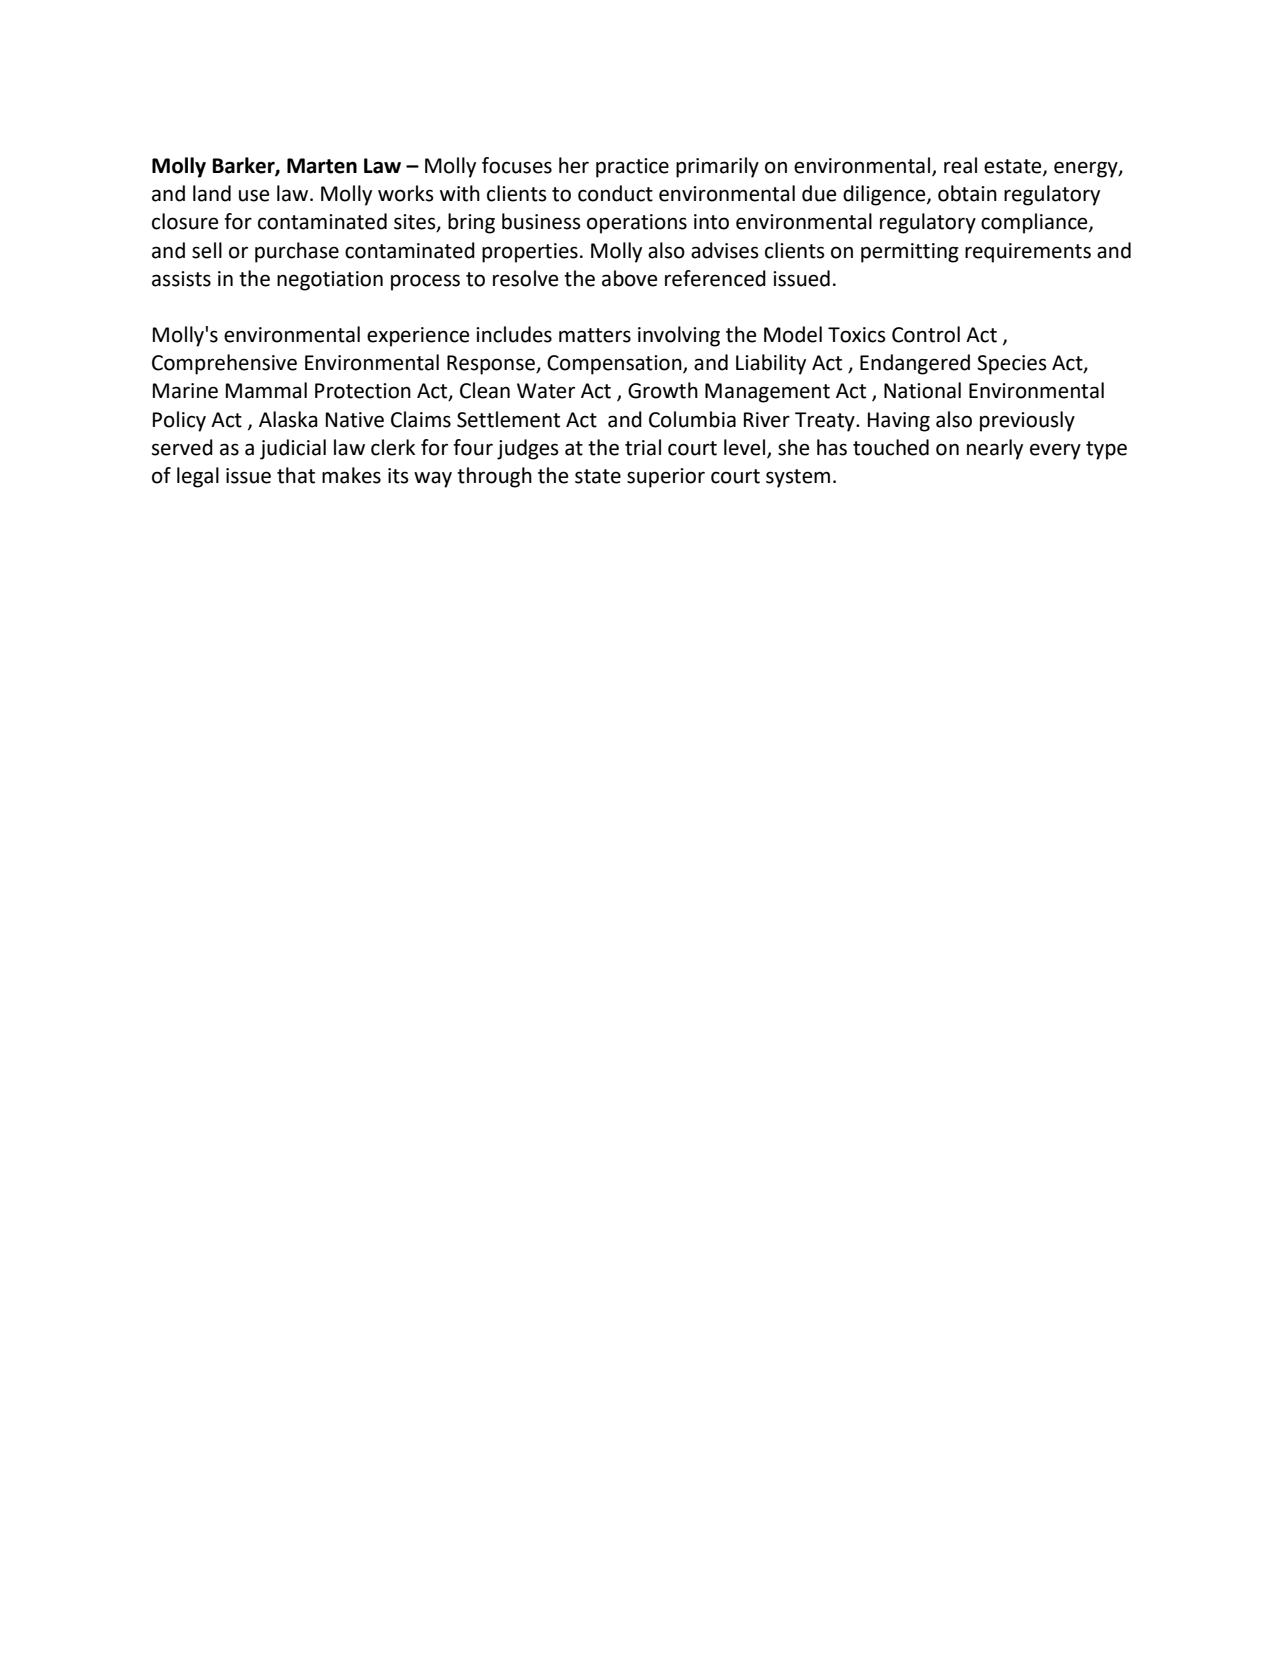 This page has height=1663, width=1285. I want to click on Comprehensive, so click(224, 364).
